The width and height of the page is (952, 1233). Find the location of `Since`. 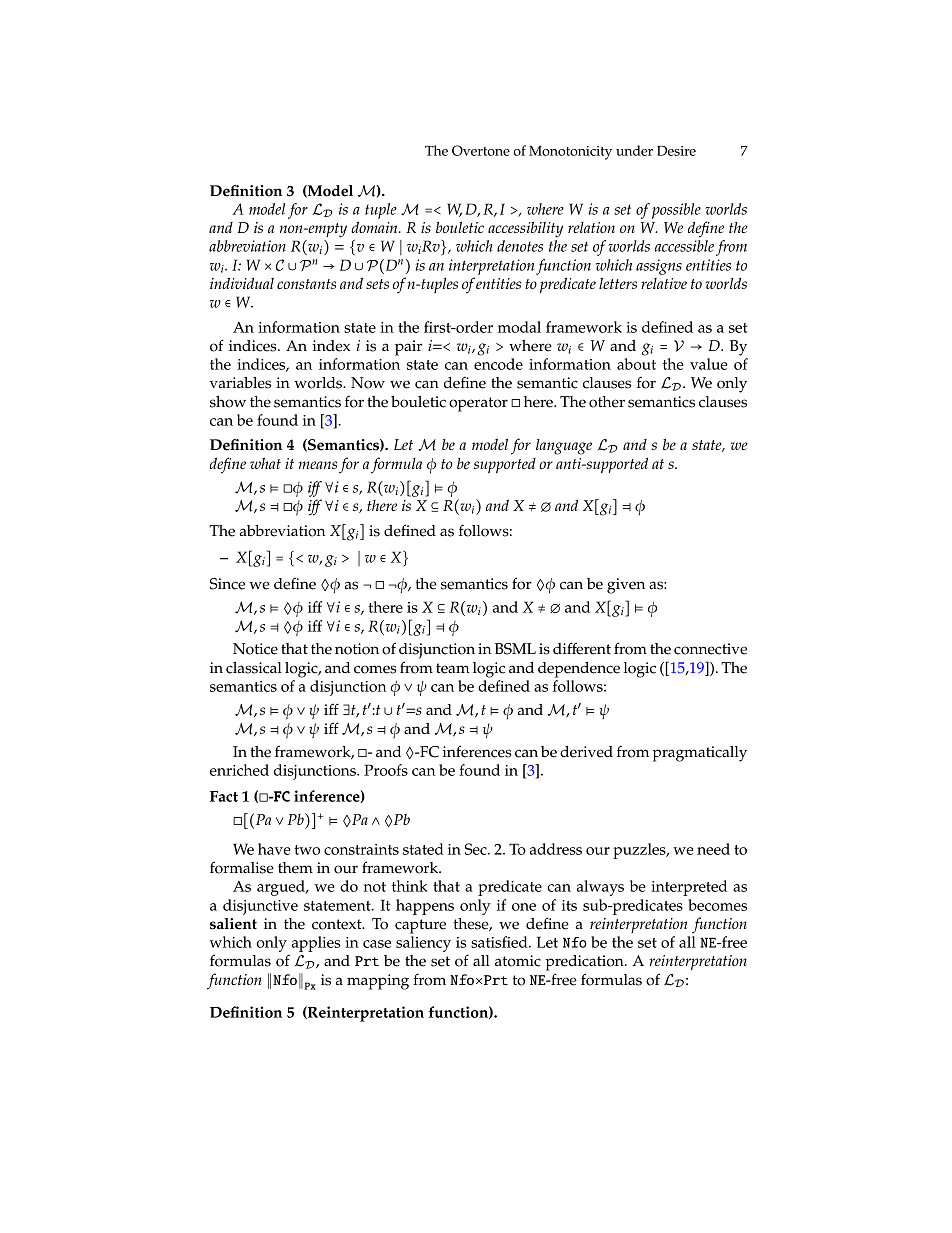

Since is located at coordinates (227, 584).
